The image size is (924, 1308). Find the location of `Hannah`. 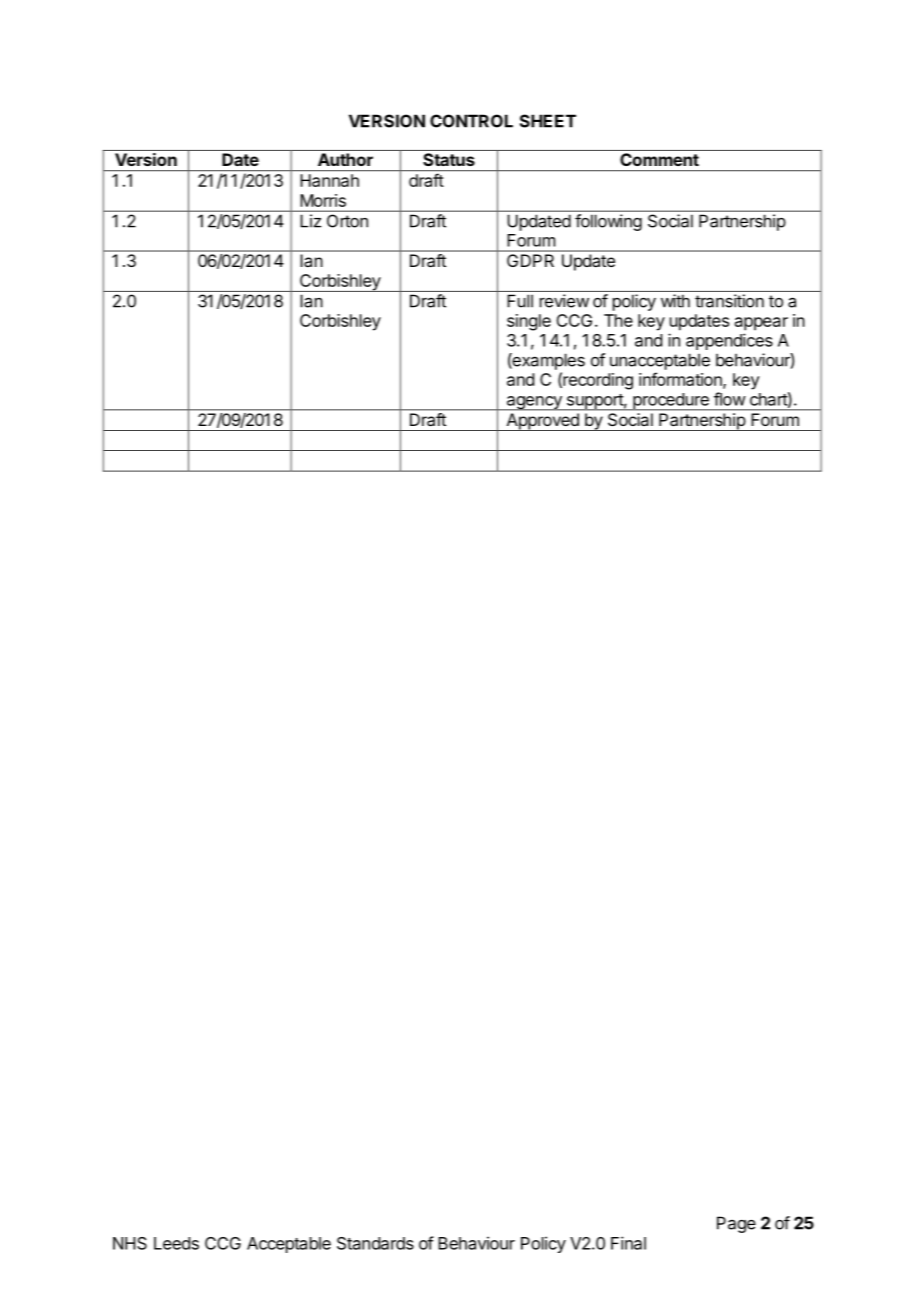

Hannah is located at coordinates (330, 180).
